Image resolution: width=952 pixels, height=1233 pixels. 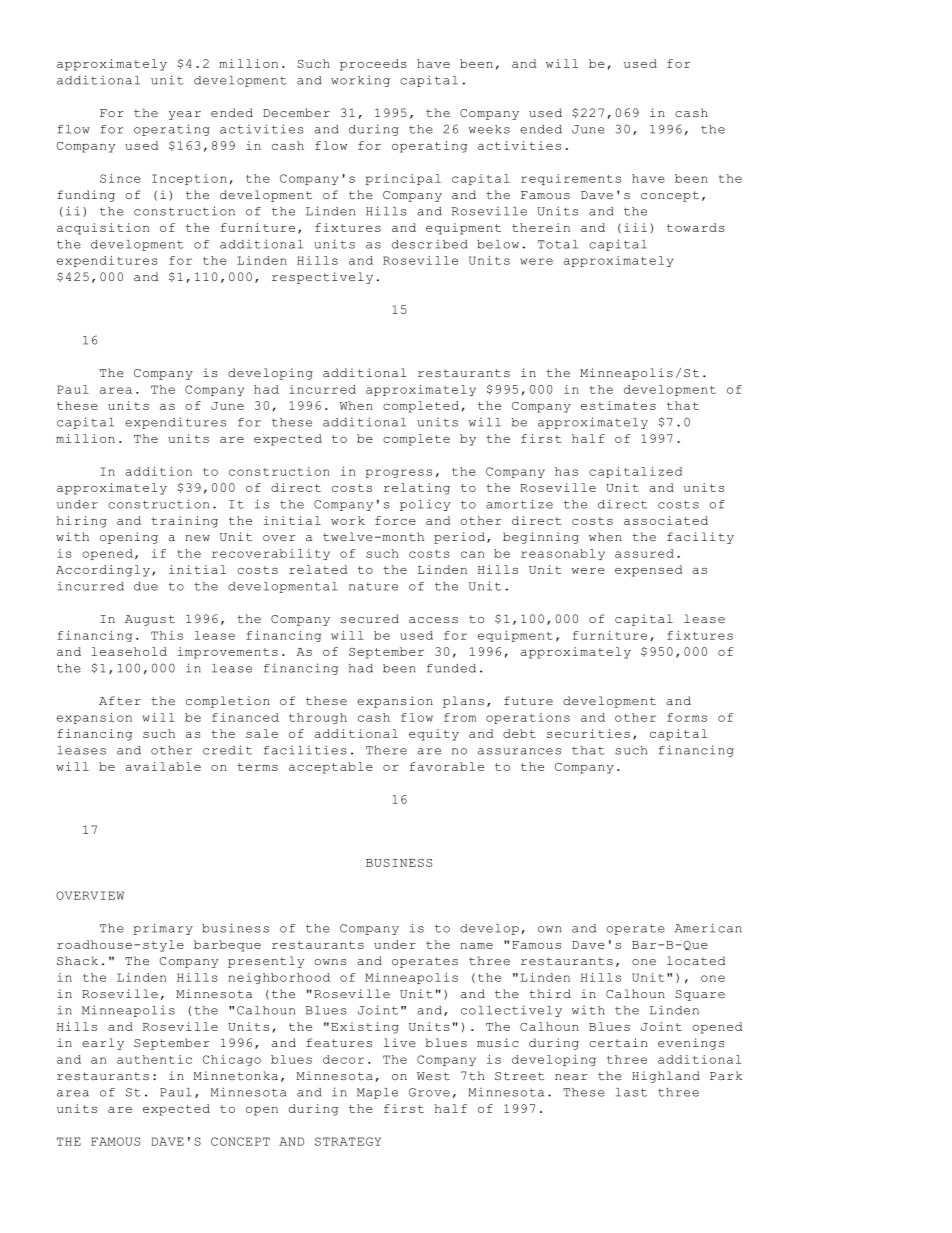 I want to click on estimates, so click(x=618, y=405).
